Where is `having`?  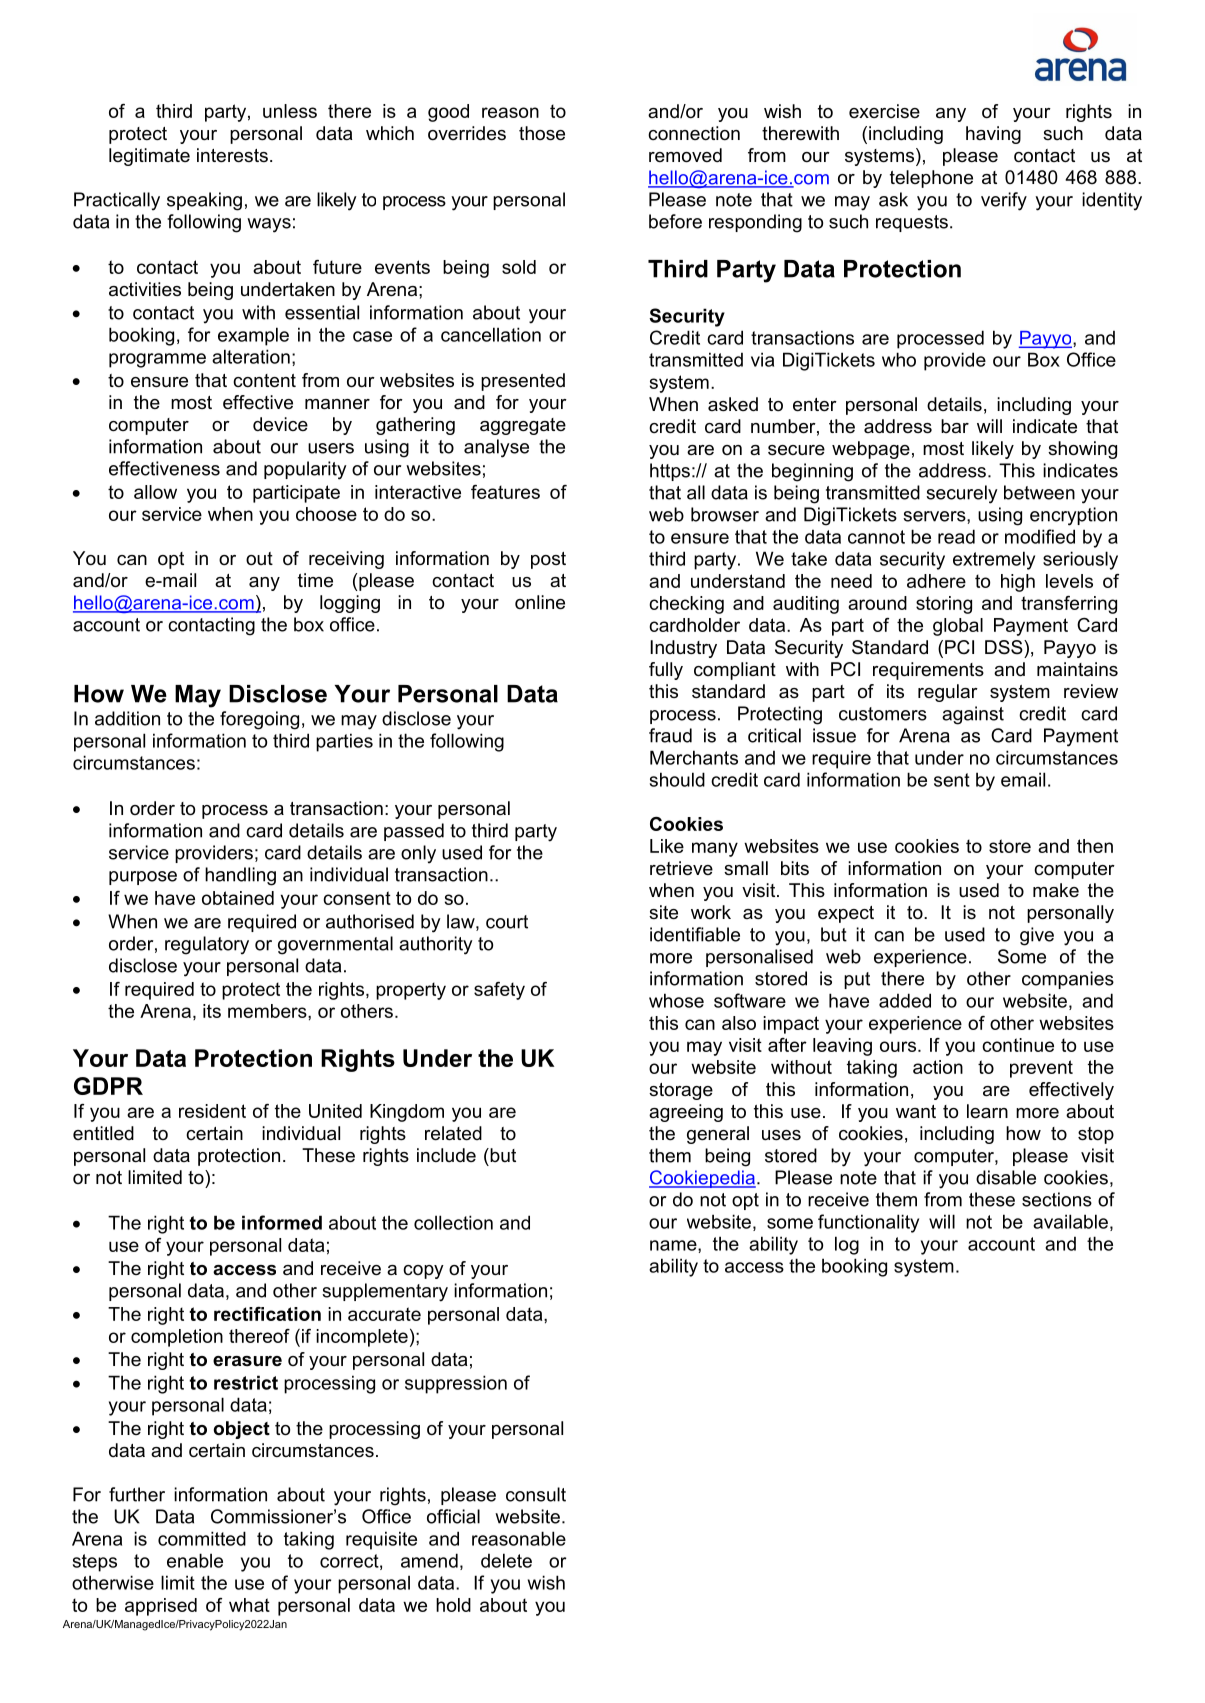 having is located at coordinates (993, 135).
